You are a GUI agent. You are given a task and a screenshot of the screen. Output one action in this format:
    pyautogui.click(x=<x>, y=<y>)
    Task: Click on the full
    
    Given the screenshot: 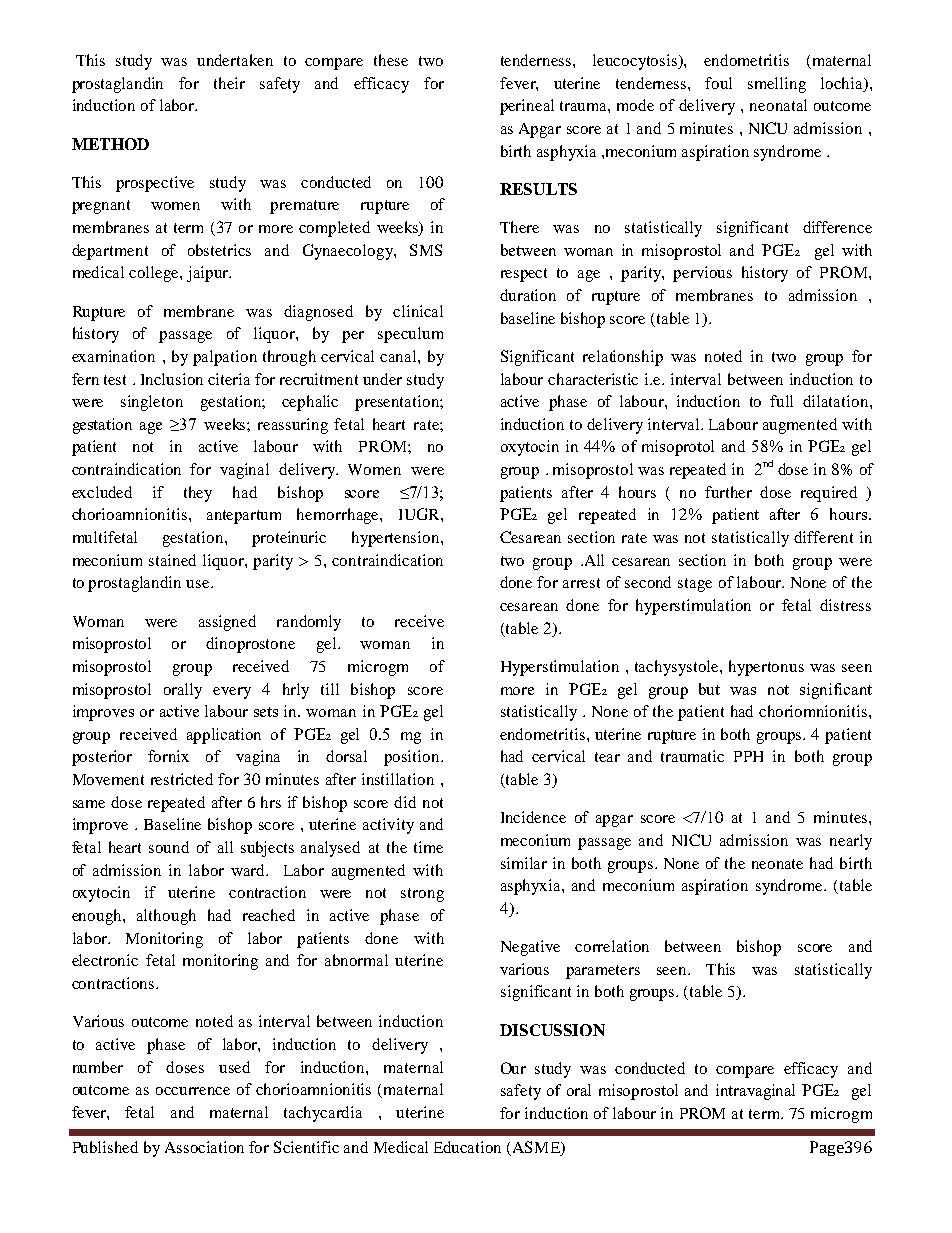 What is the action you would take?
    pyautogui.click(x=781, y=401)
